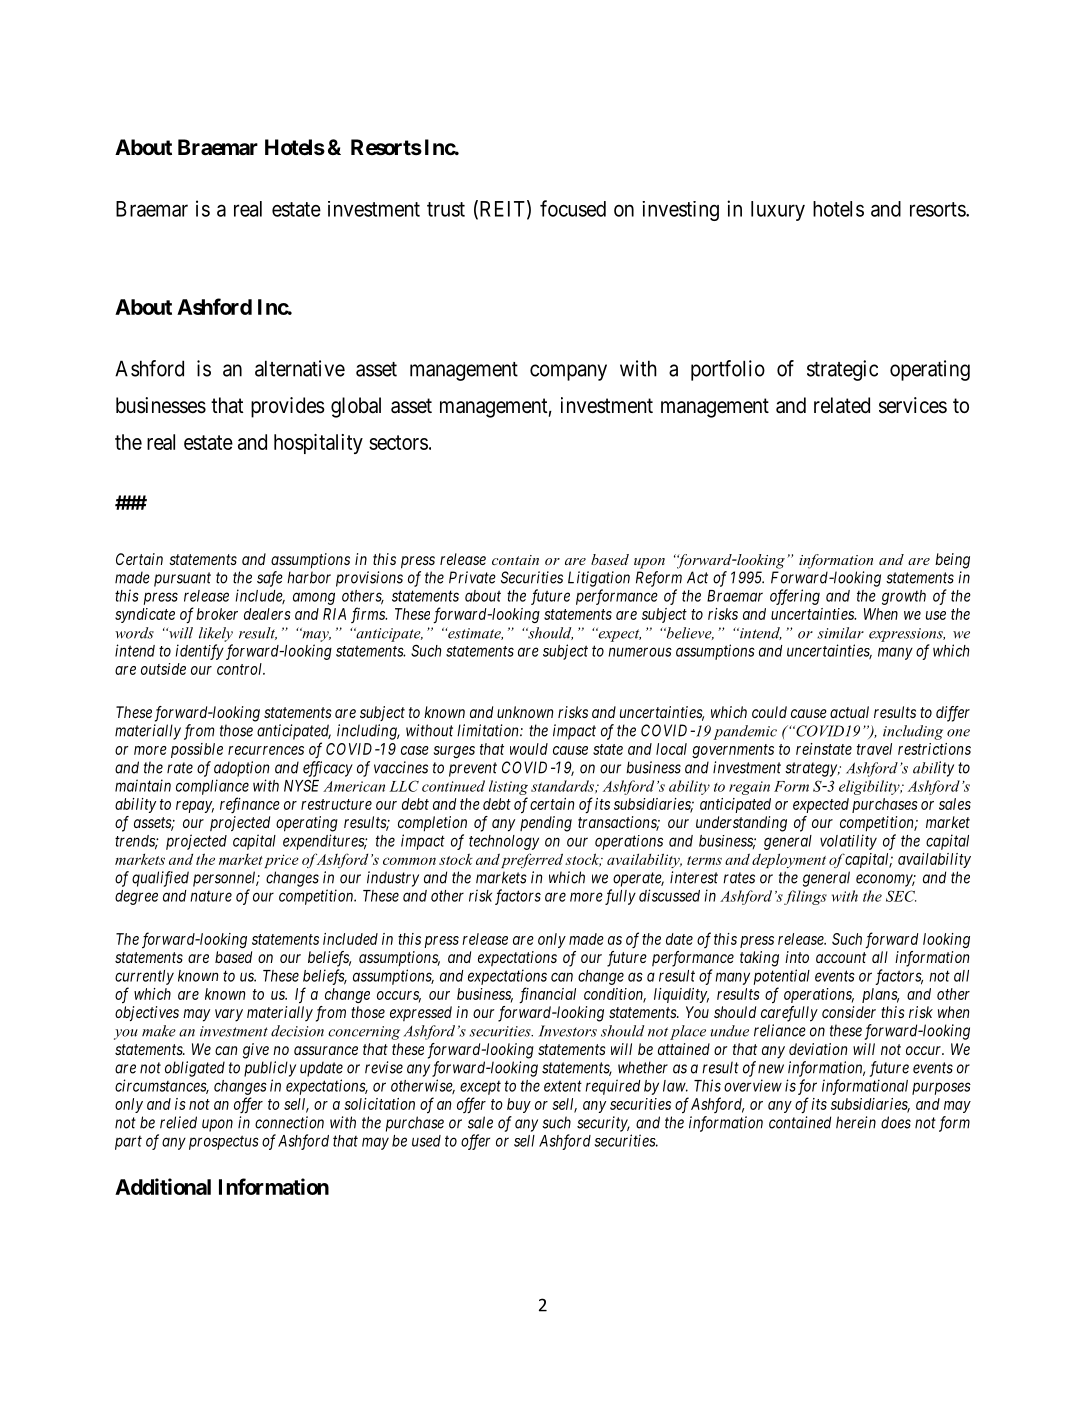  Describe the element at coordinates (599, 579) in the screenshot. I see `Litigation` at that location.
